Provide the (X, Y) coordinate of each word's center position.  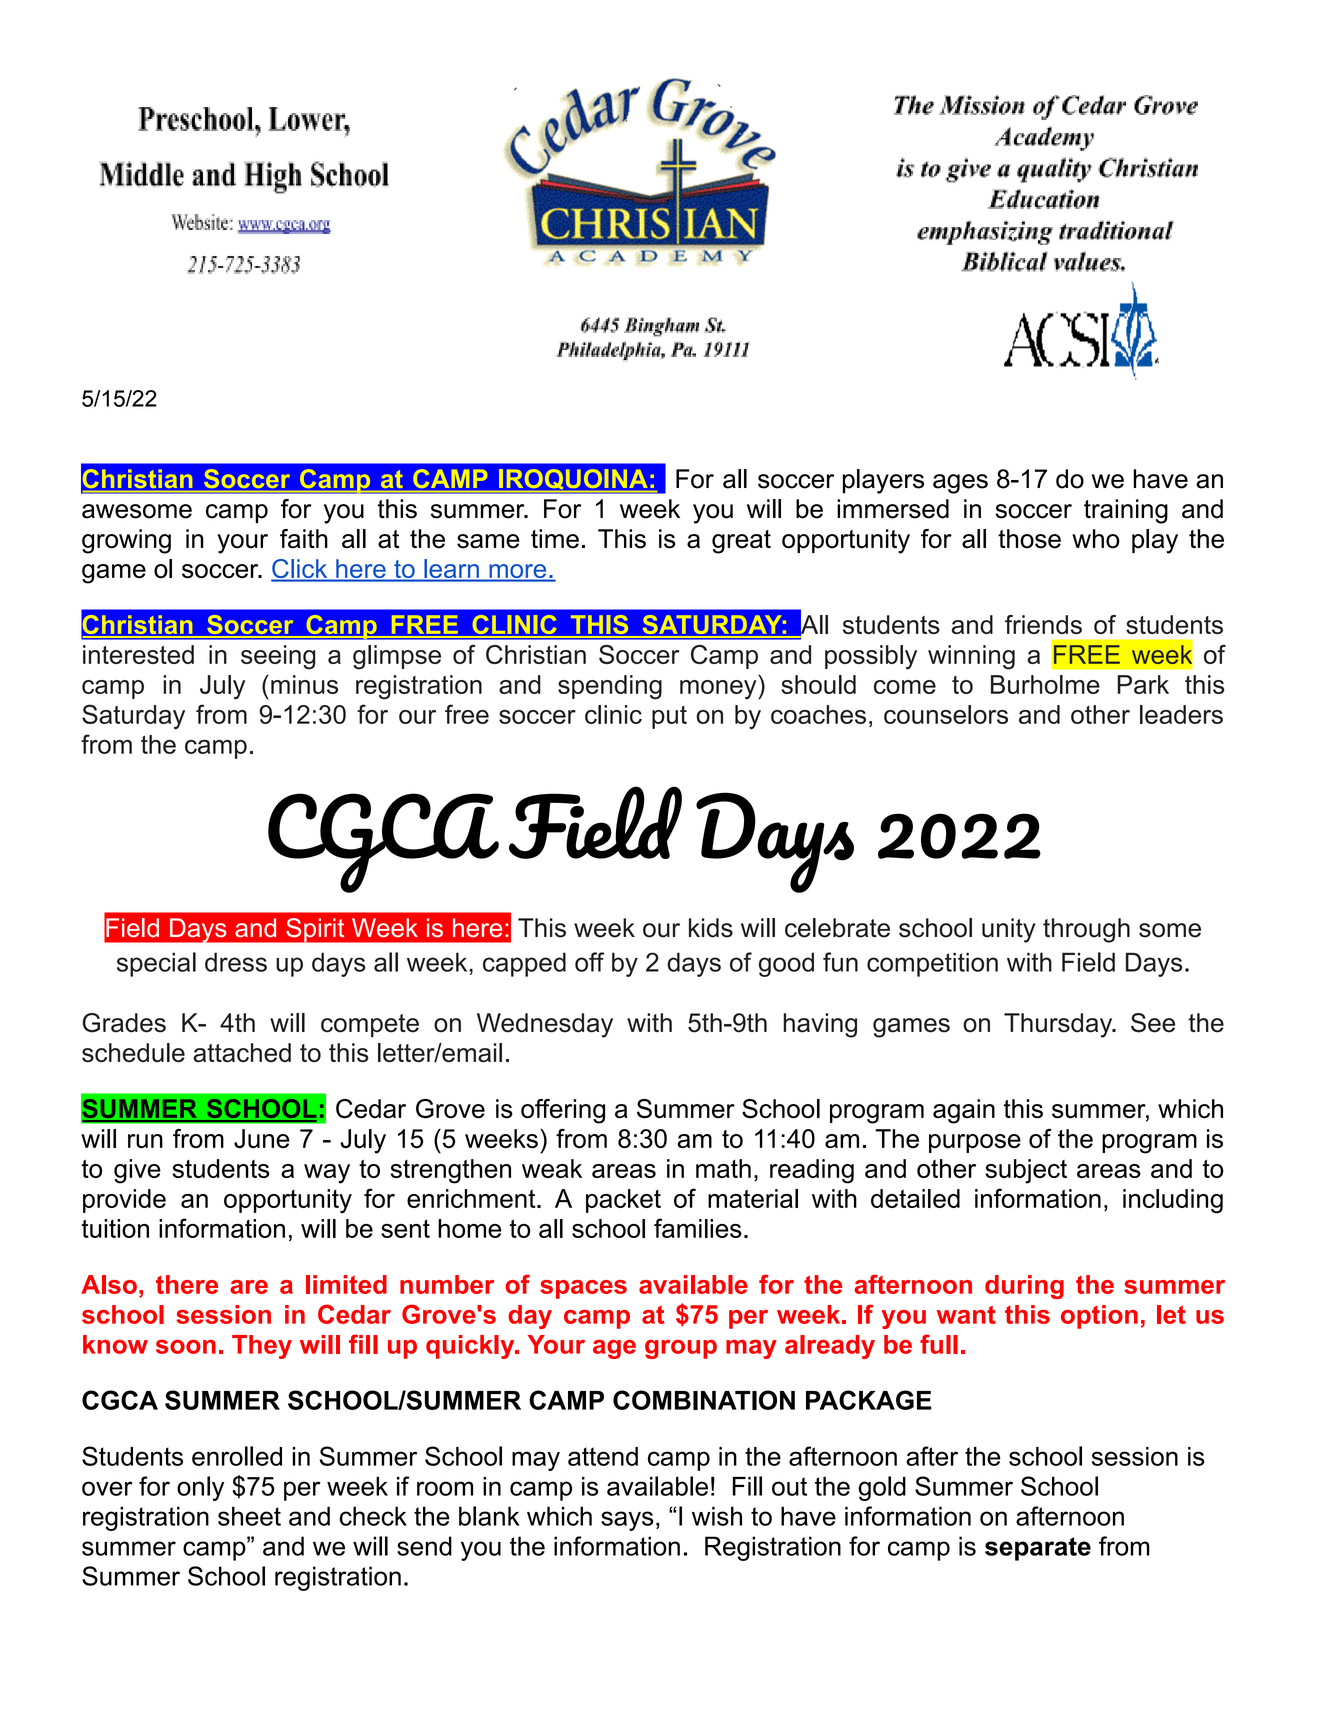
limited (346, 1284)
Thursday (1059, 1025)
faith (304, 539)
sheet (249, 1516)
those (1029, 539)
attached (242, 1052)
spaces (583, 1289)
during (1024, 1287)
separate (1038, 1549)
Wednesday (545, 1025)
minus (304, 684)
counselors (946, 714)
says (627, 1521)
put (669, 717)
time (555, 539)
